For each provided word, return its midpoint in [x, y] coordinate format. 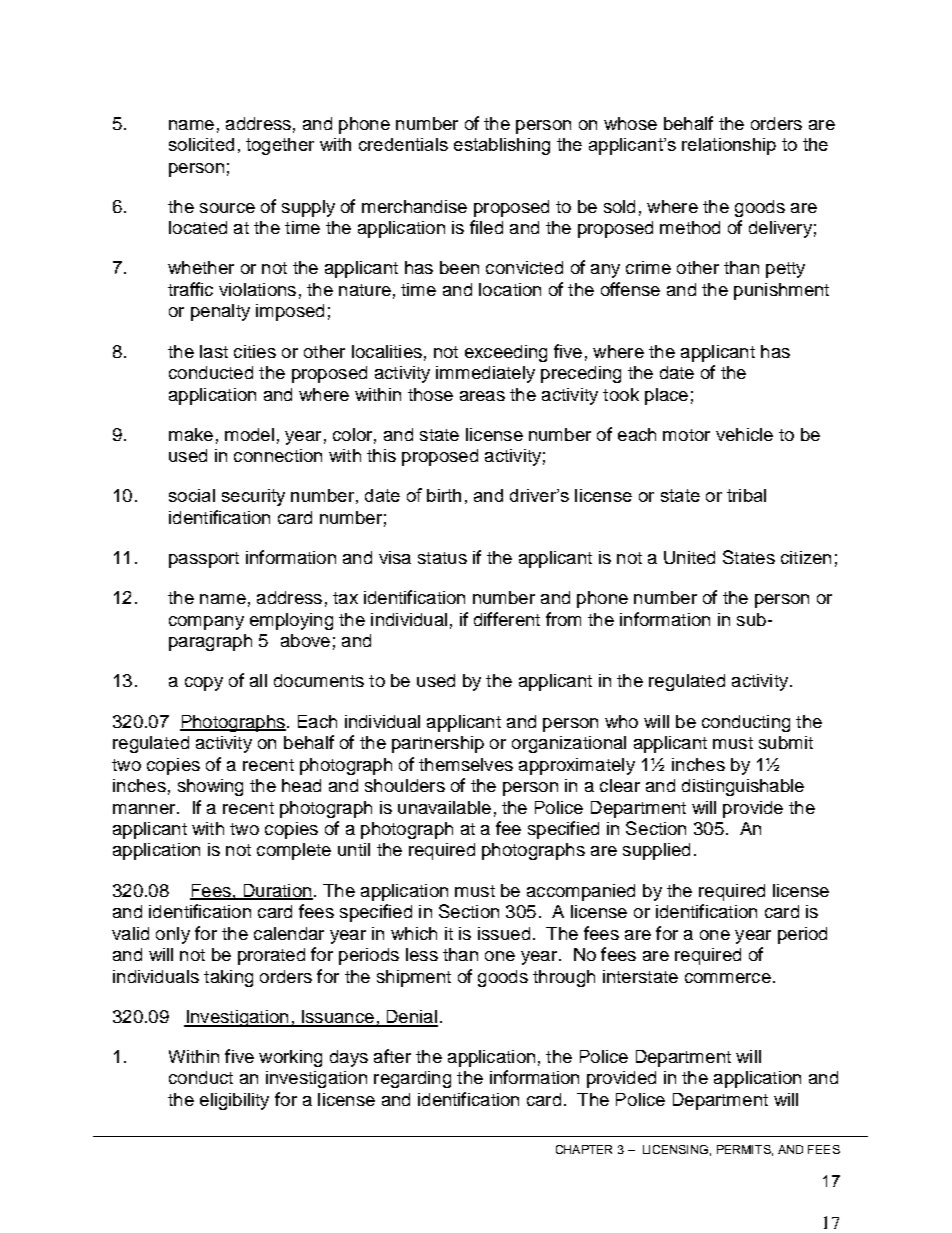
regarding [412, 1079]
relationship [729, 146]
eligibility [234, 1101]
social [192, 495]
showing [210, 787]
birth [444, 495]
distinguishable [743, 787]
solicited [201, 144]
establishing [502, 146]
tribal [746, 495]
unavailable [444, 807]
